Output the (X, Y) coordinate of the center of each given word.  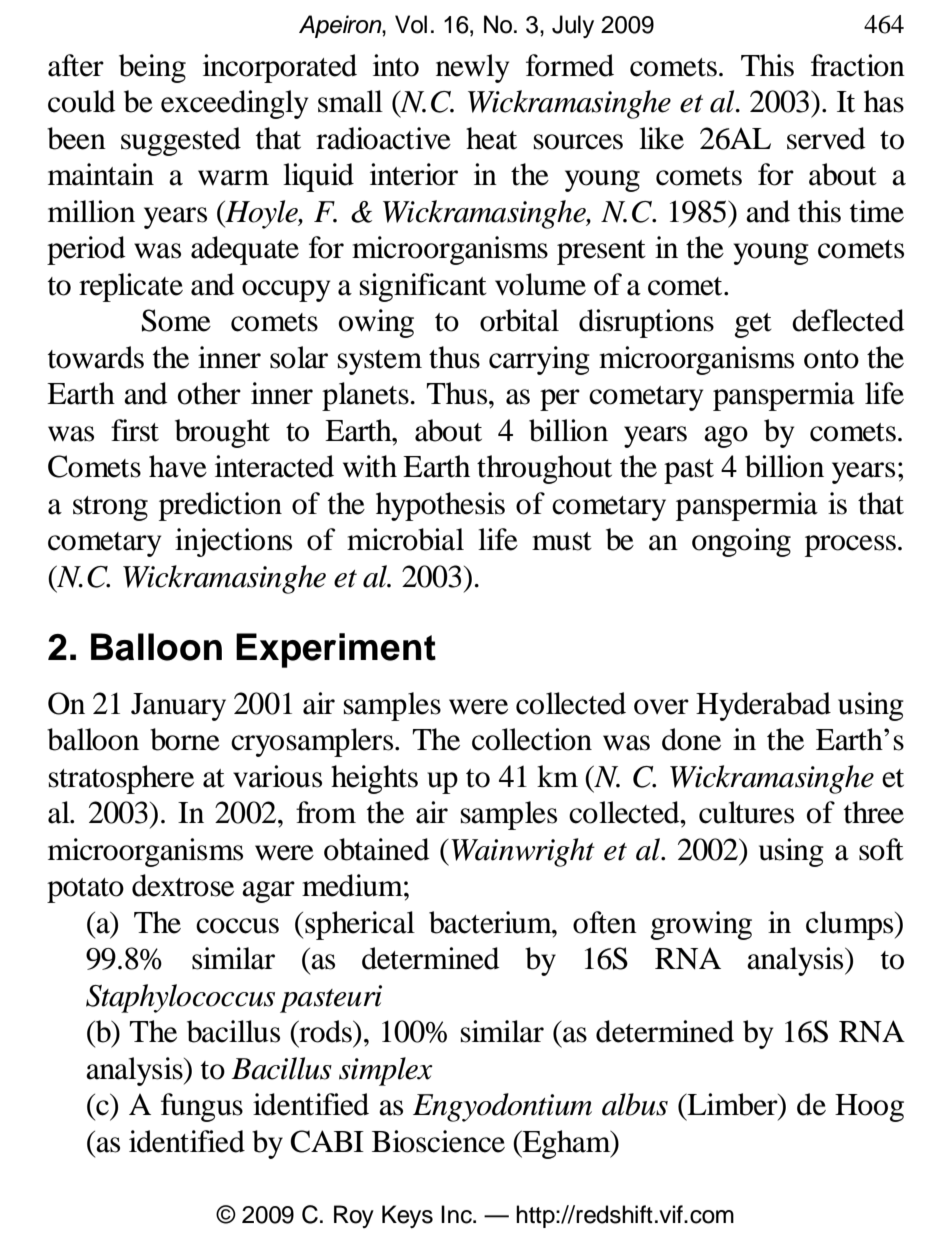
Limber (732, 1105)
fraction (858, 65)
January (178, 707)
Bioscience (438, 1141)
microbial (405, 539)
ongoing (741, 542)
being (152, 68)
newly (472, 68)
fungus (202, 1107)
